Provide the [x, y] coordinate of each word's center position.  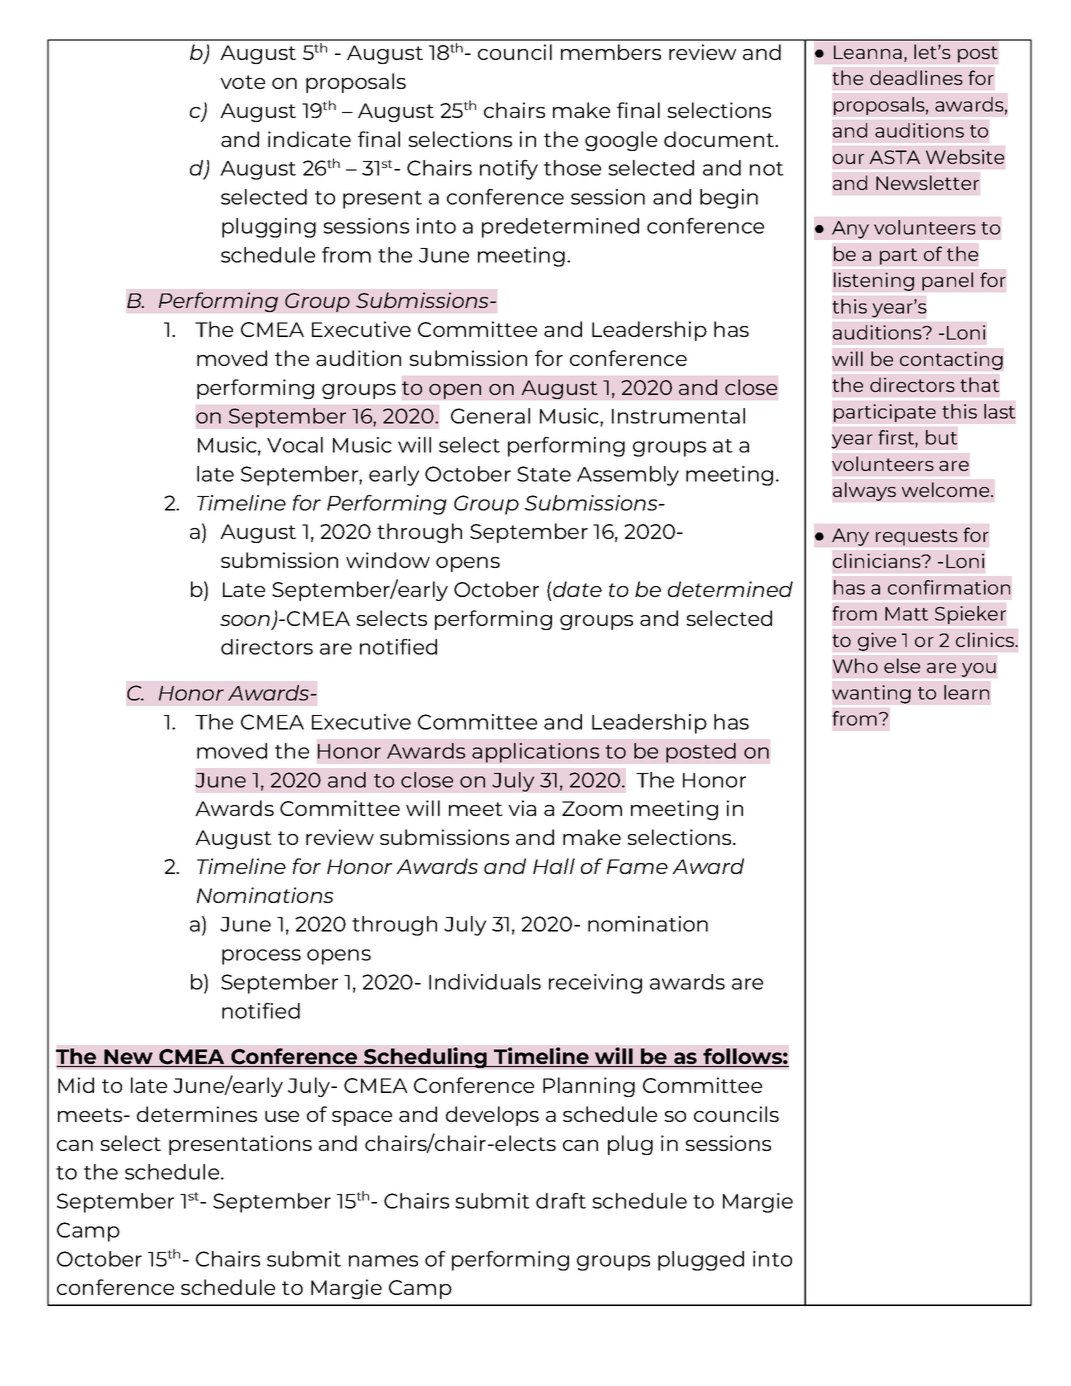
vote [242, 82]
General [490, 416]
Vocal [295, 445]
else [902, 665]
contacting [951, 360]
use [282, 1116]
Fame [637, 866]
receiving [595, 984]
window [388, 560]
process [261, 957]
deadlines [916, 77]
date [576, 589]
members [611, 52]
